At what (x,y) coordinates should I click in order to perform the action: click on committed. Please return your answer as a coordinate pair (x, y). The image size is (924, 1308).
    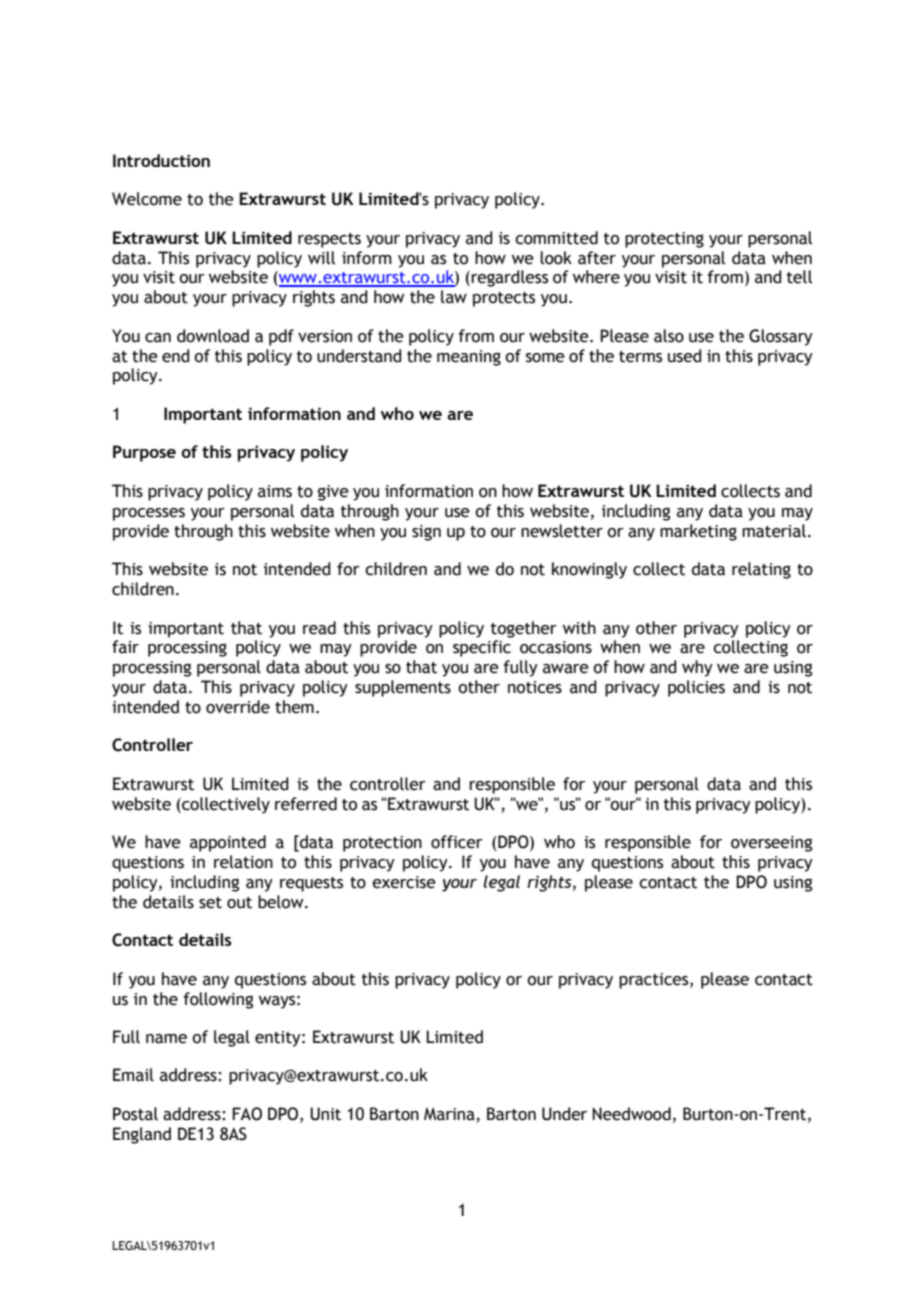
    Looking at the image, I should click on (556, 238).
